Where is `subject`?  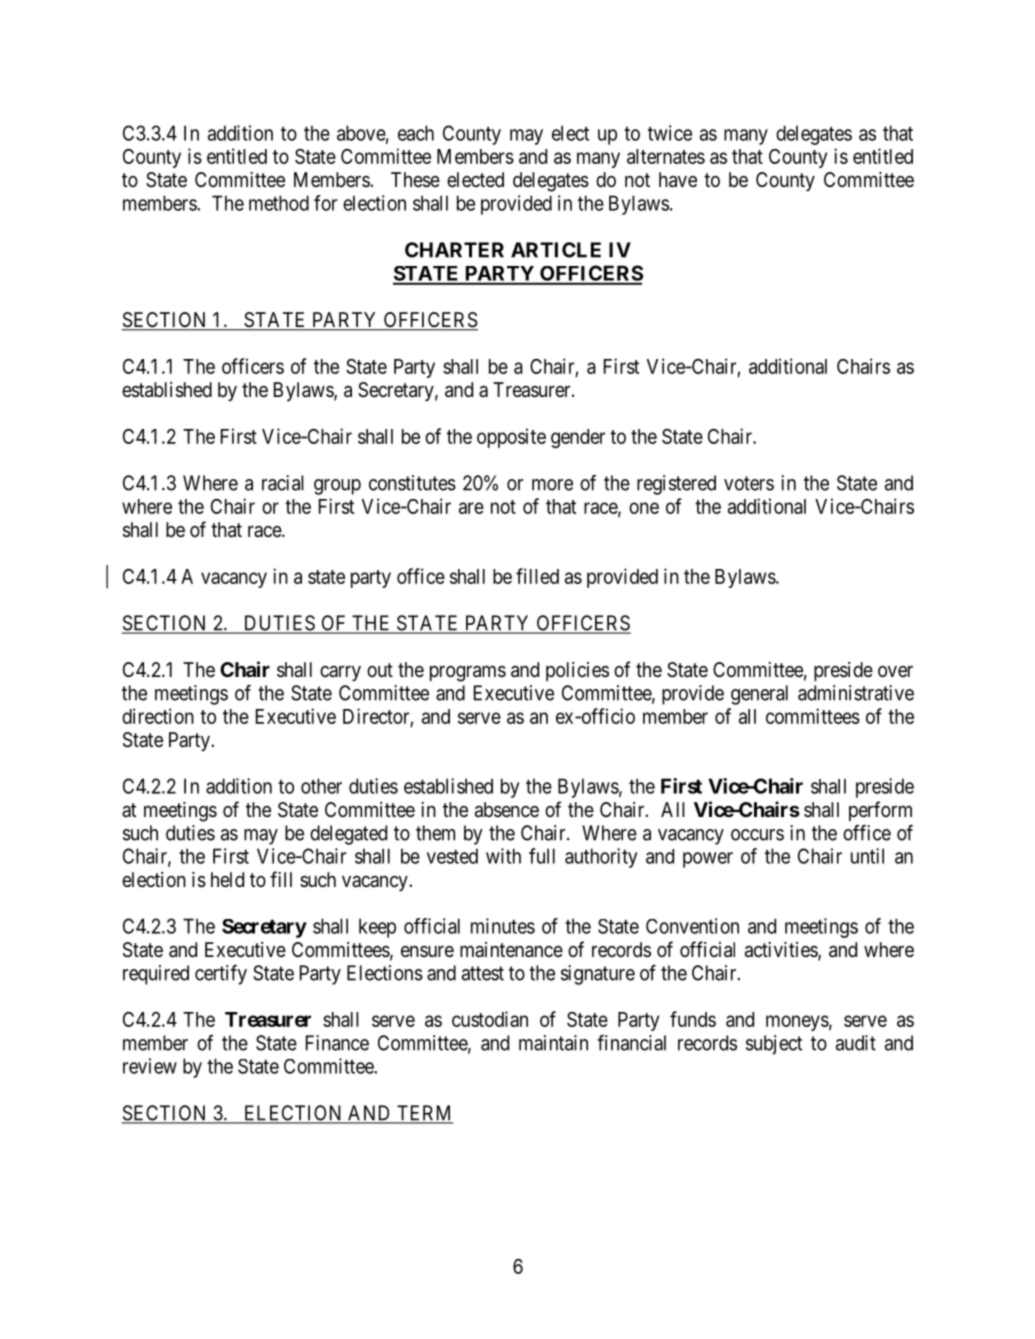
subject is located at coordinates (774, 1045).
